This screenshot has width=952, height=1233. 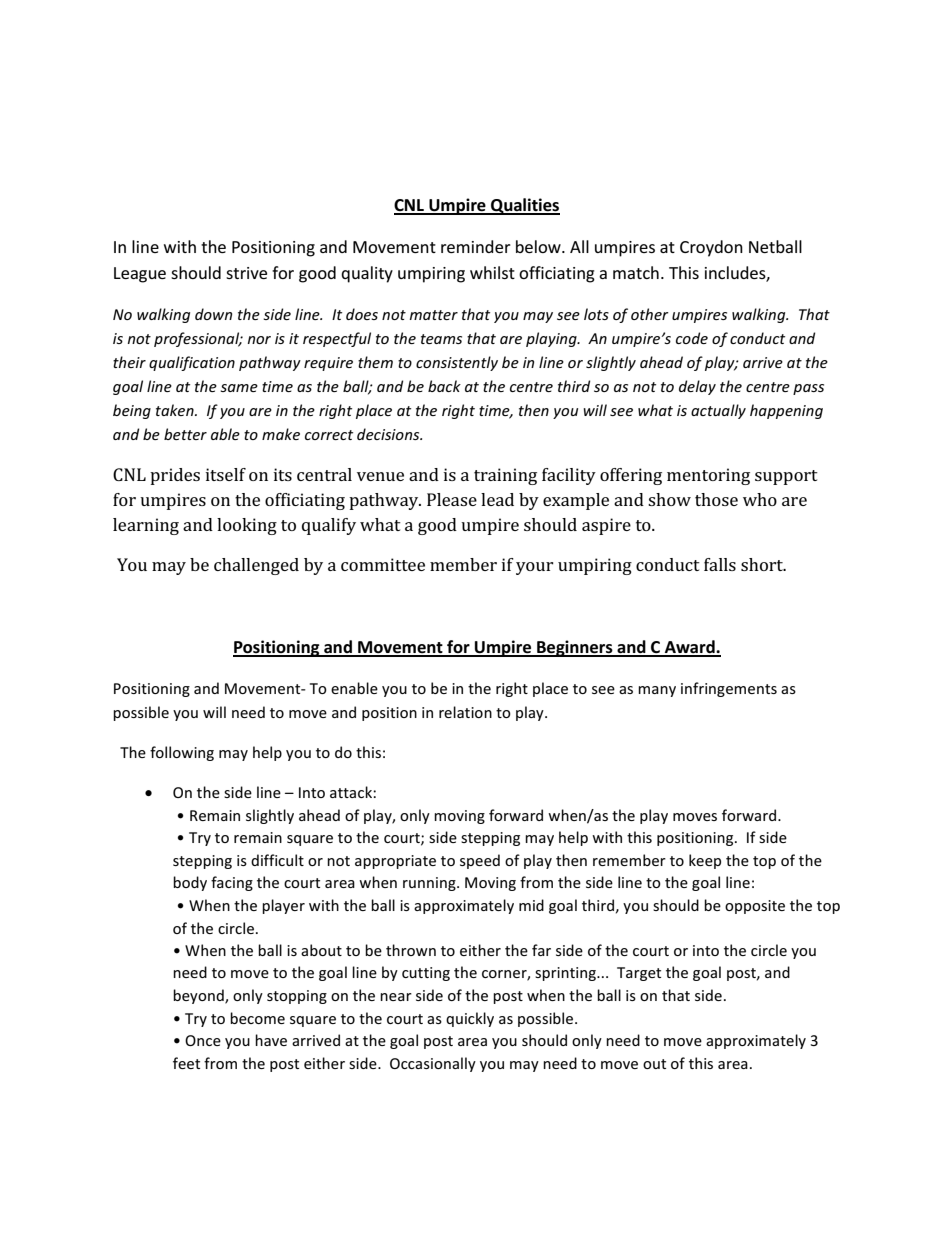 What do you see at coordinates (256, 566) in the screenshot?
I see `challenged` at bounding box center [256, 566].
